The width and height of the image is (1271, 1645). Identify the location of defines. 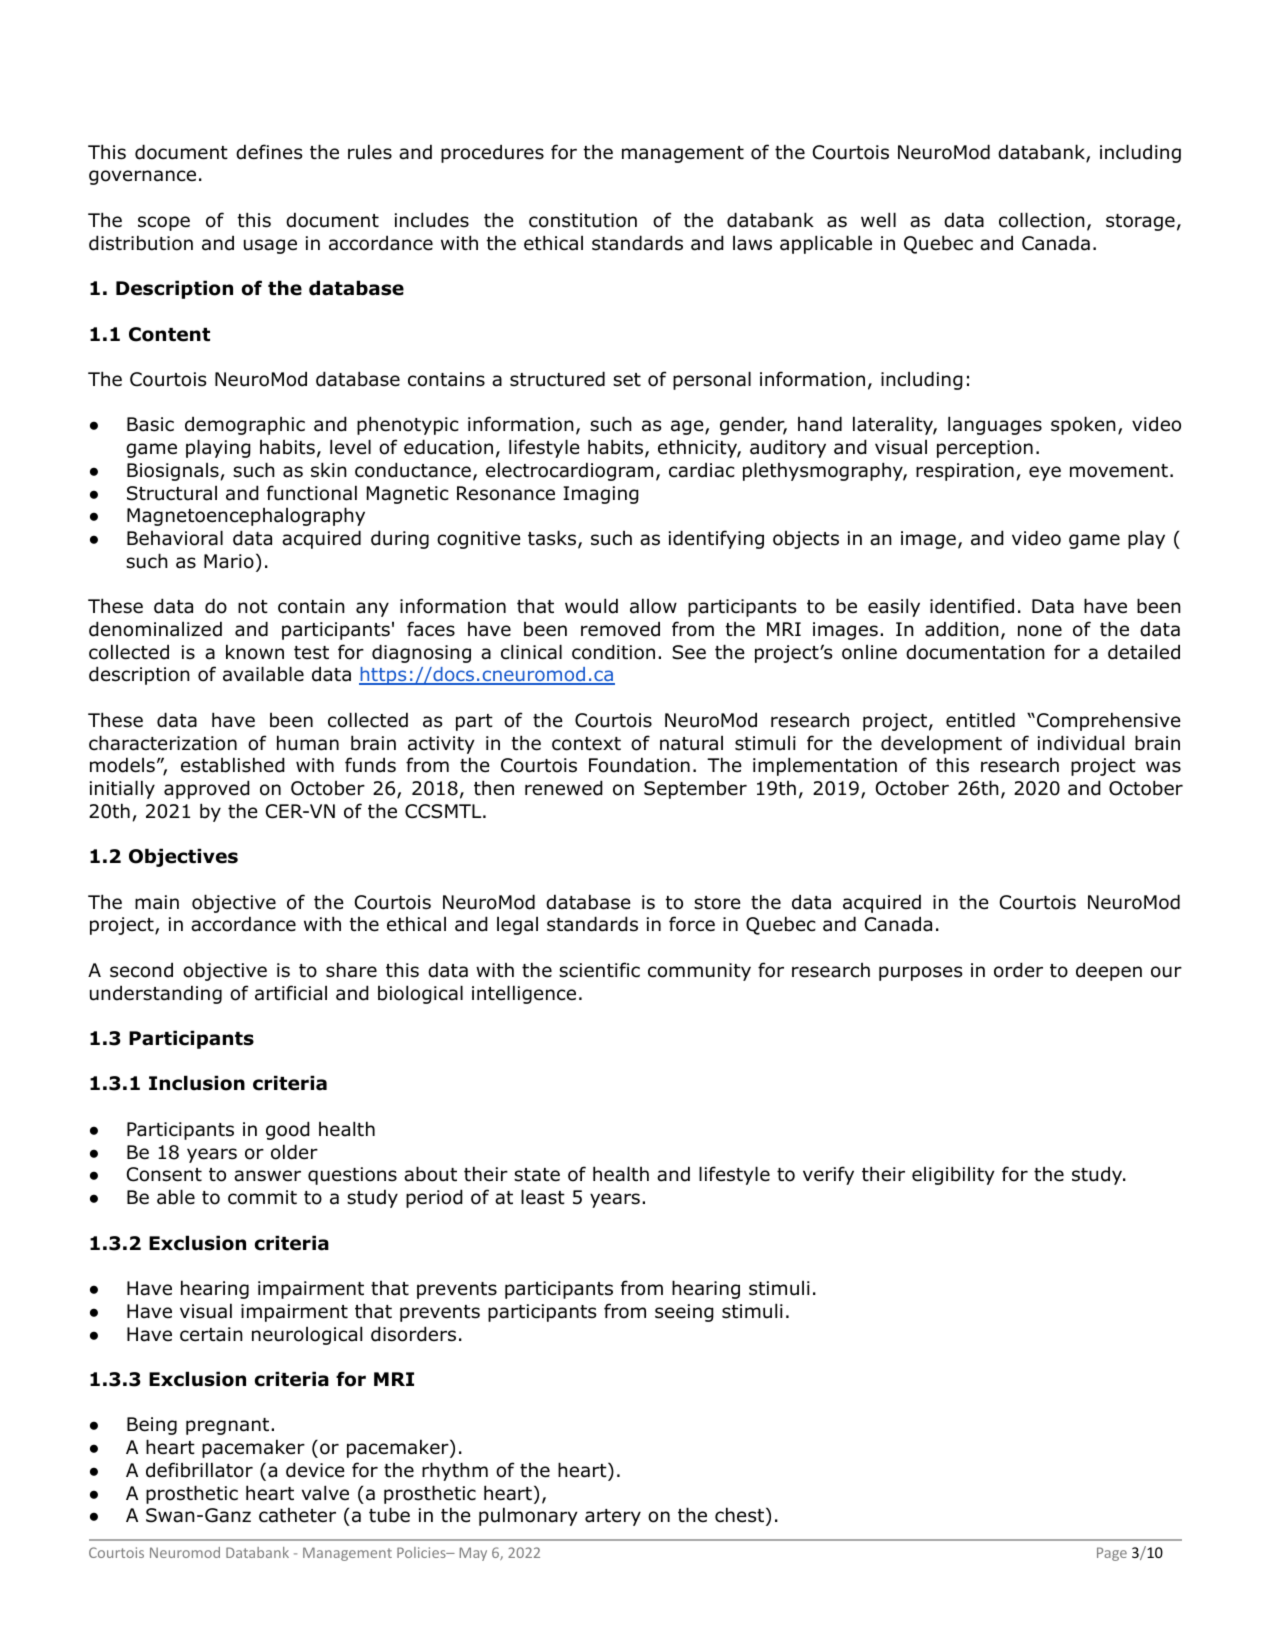
(269, 152).
